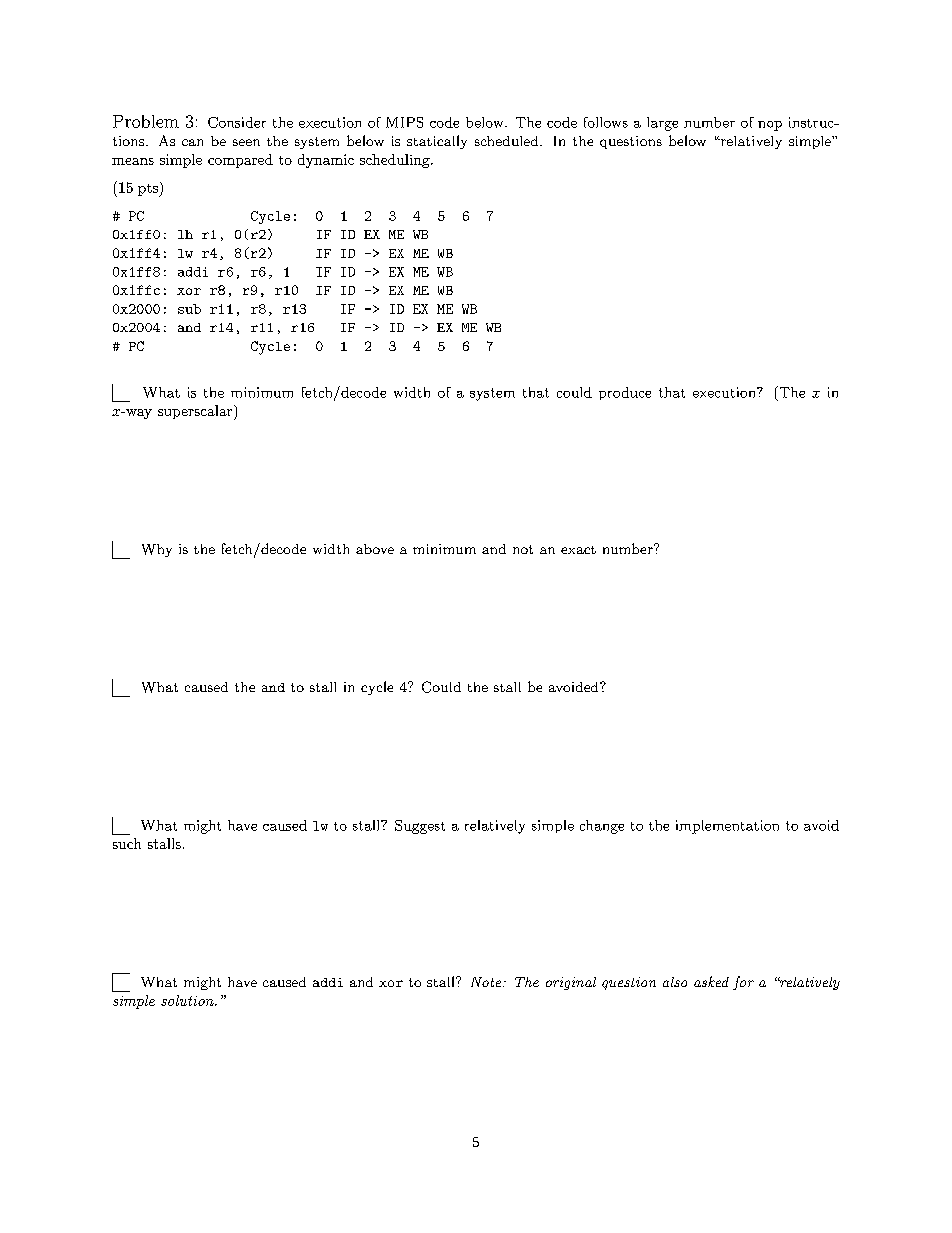 The width and height of the screenshot is (952, 1233). What do you see at coordinates (188, 1000) in the screenshot?
I see `solution` at bounding box center [188, 1000].
